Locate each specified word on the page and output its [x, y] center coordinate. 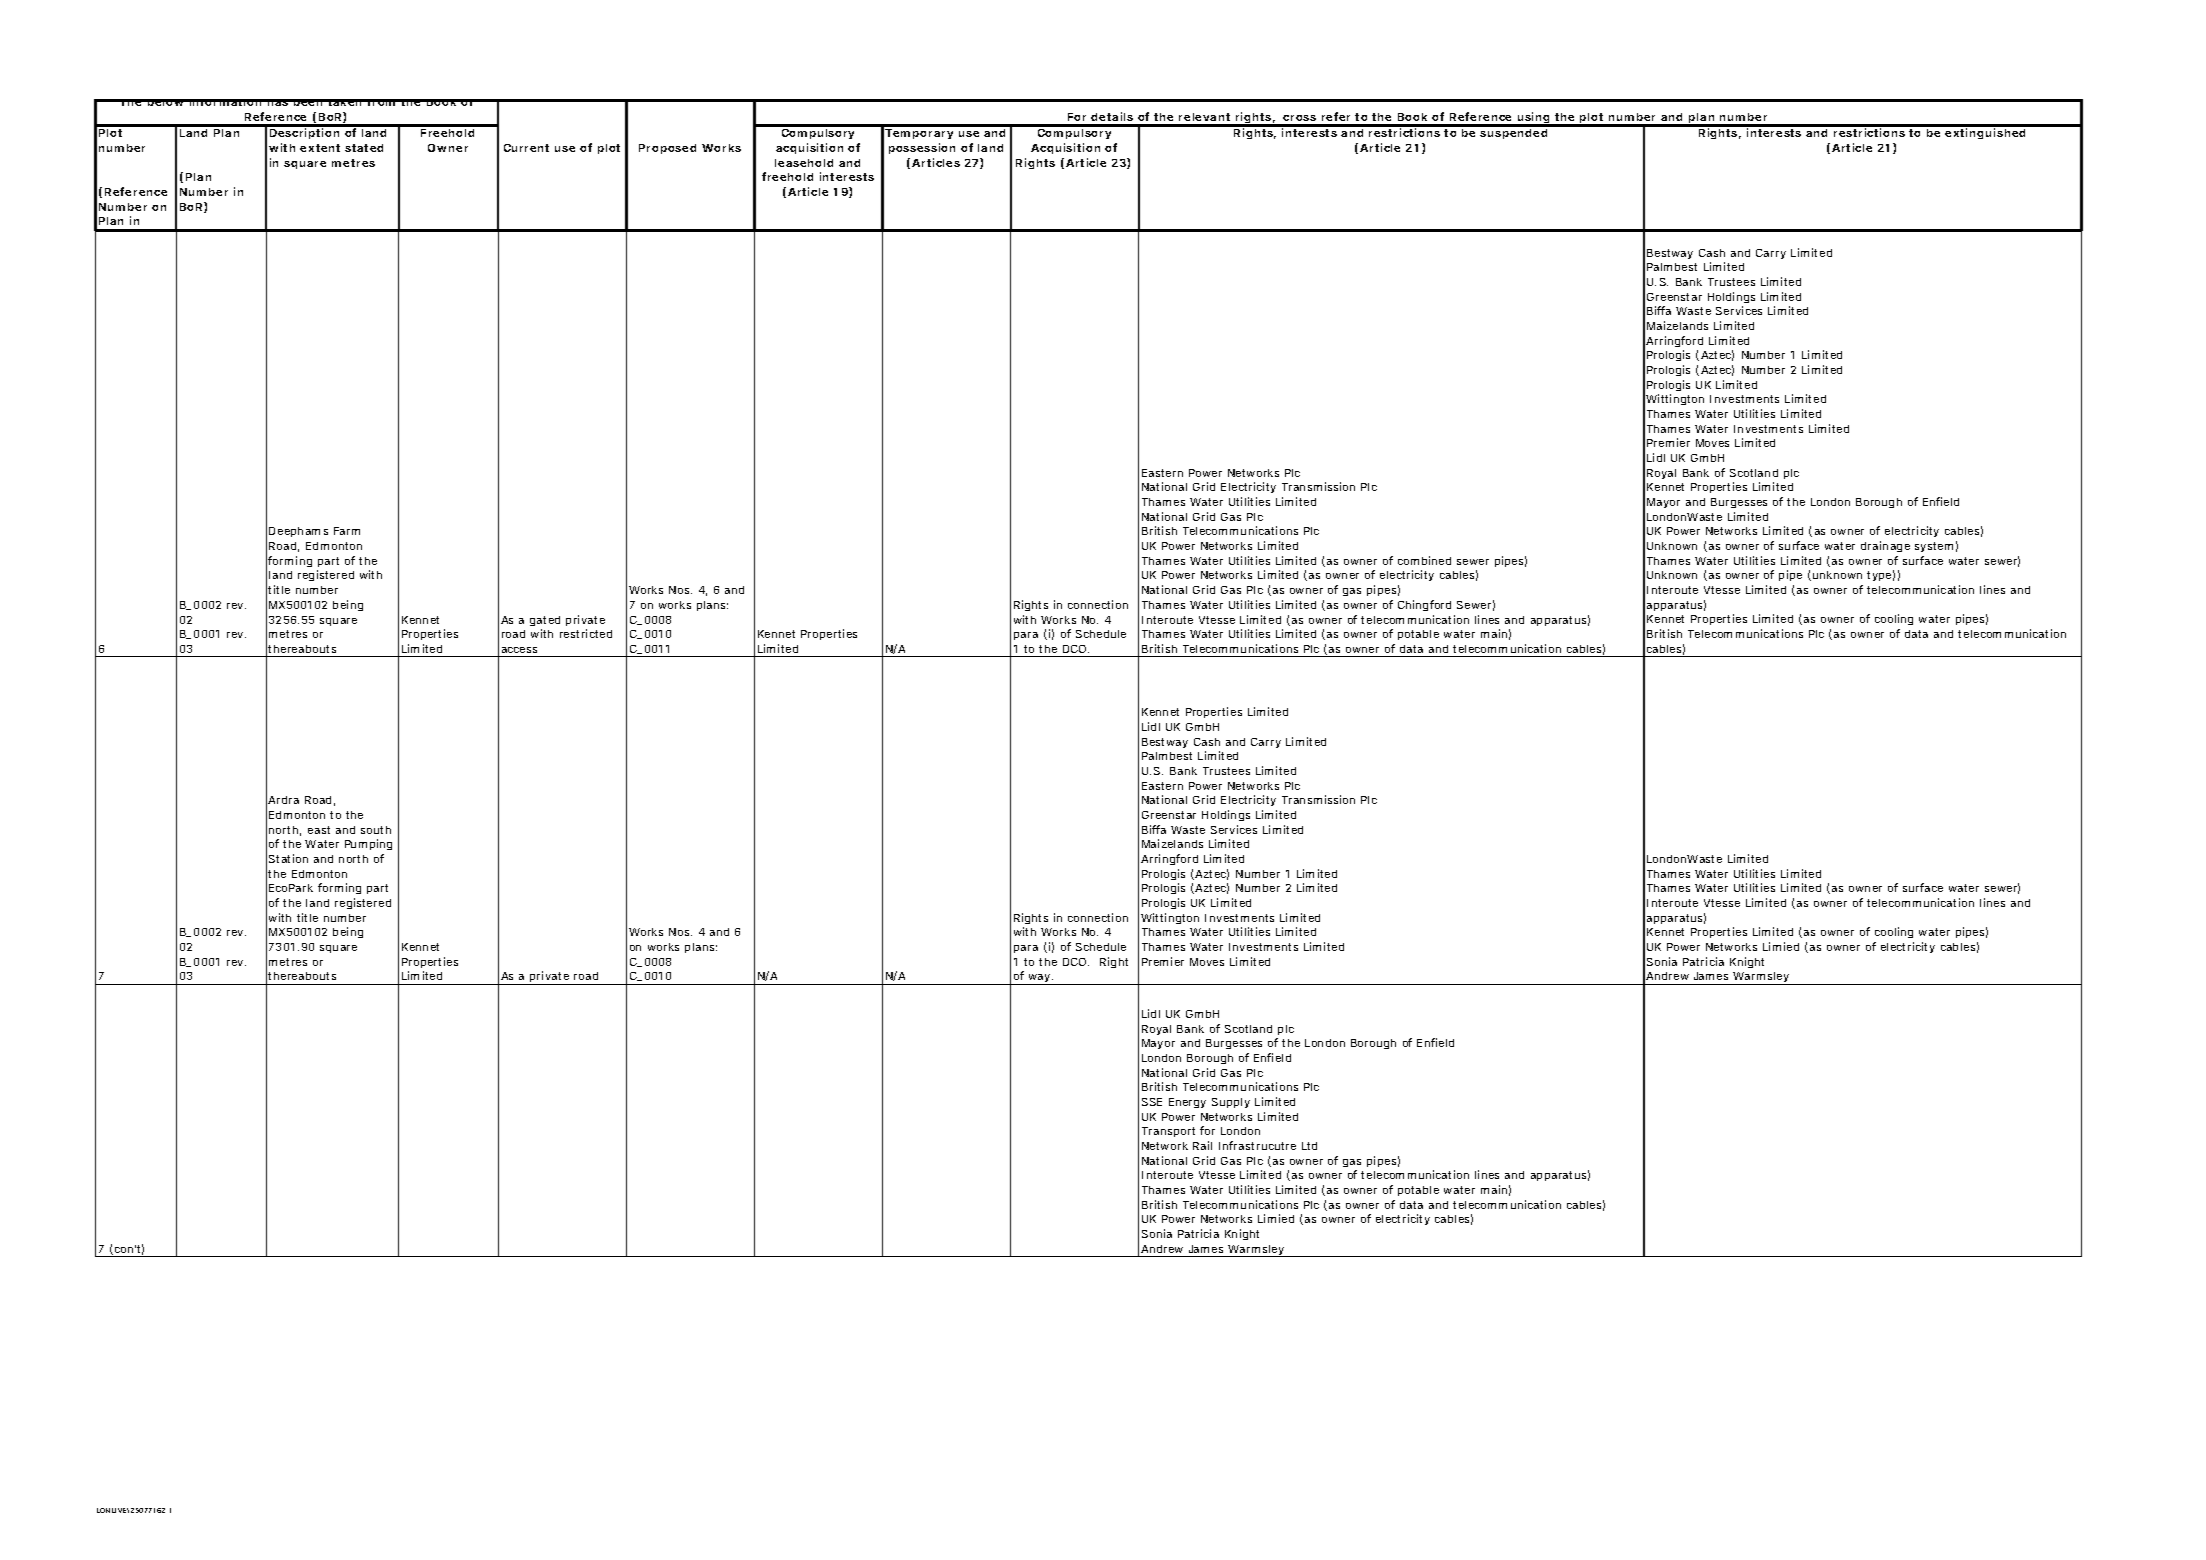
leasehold [804, 163]
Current [526, 148]
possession [922, 148]
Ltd [1309, 1146]
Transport [1168, 1132]
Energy [1187, 1103]
